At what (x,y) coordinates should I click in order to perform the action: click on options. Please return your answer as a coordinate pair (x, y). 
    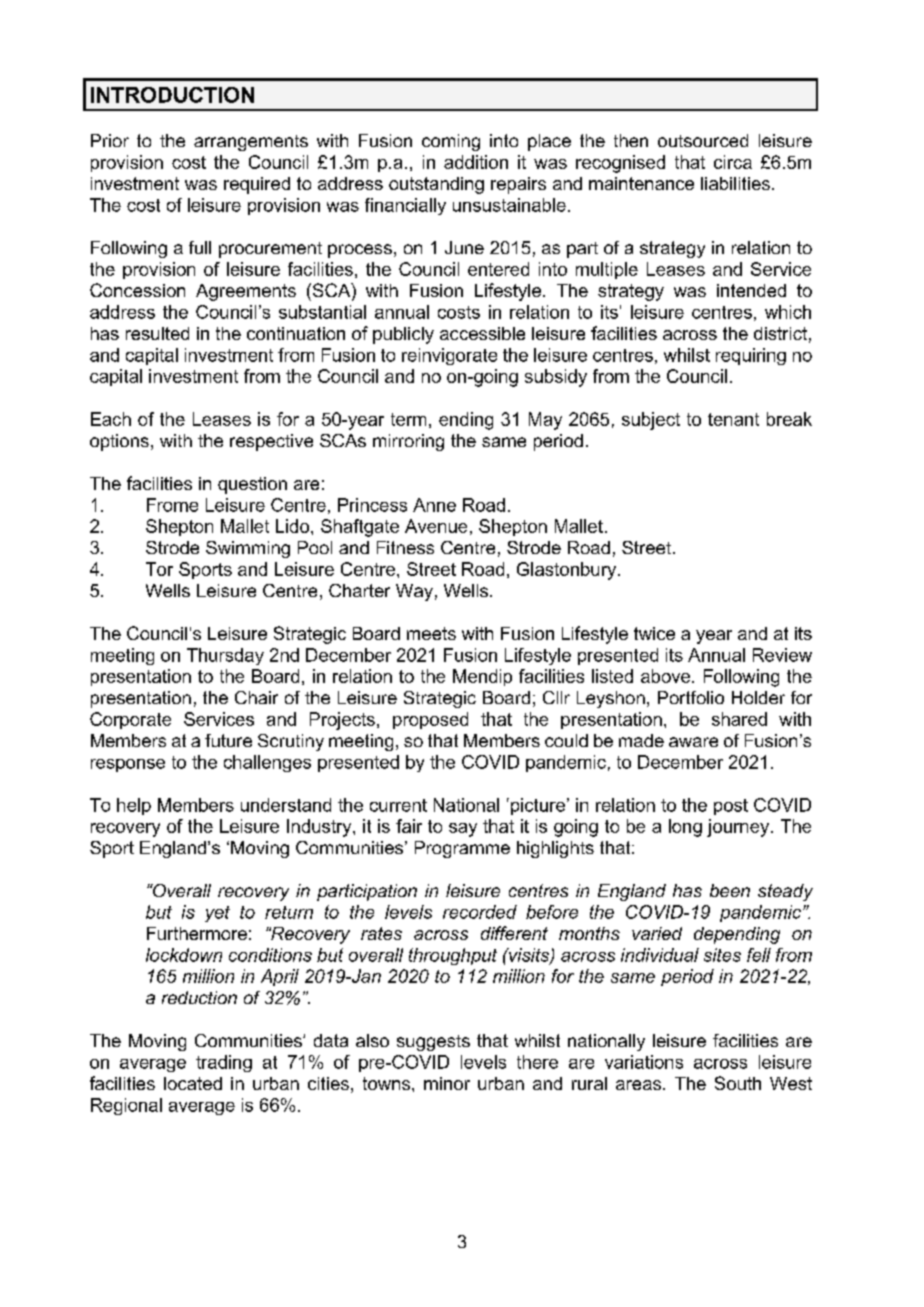
    Looking at the image, I should click on (119, 442).
